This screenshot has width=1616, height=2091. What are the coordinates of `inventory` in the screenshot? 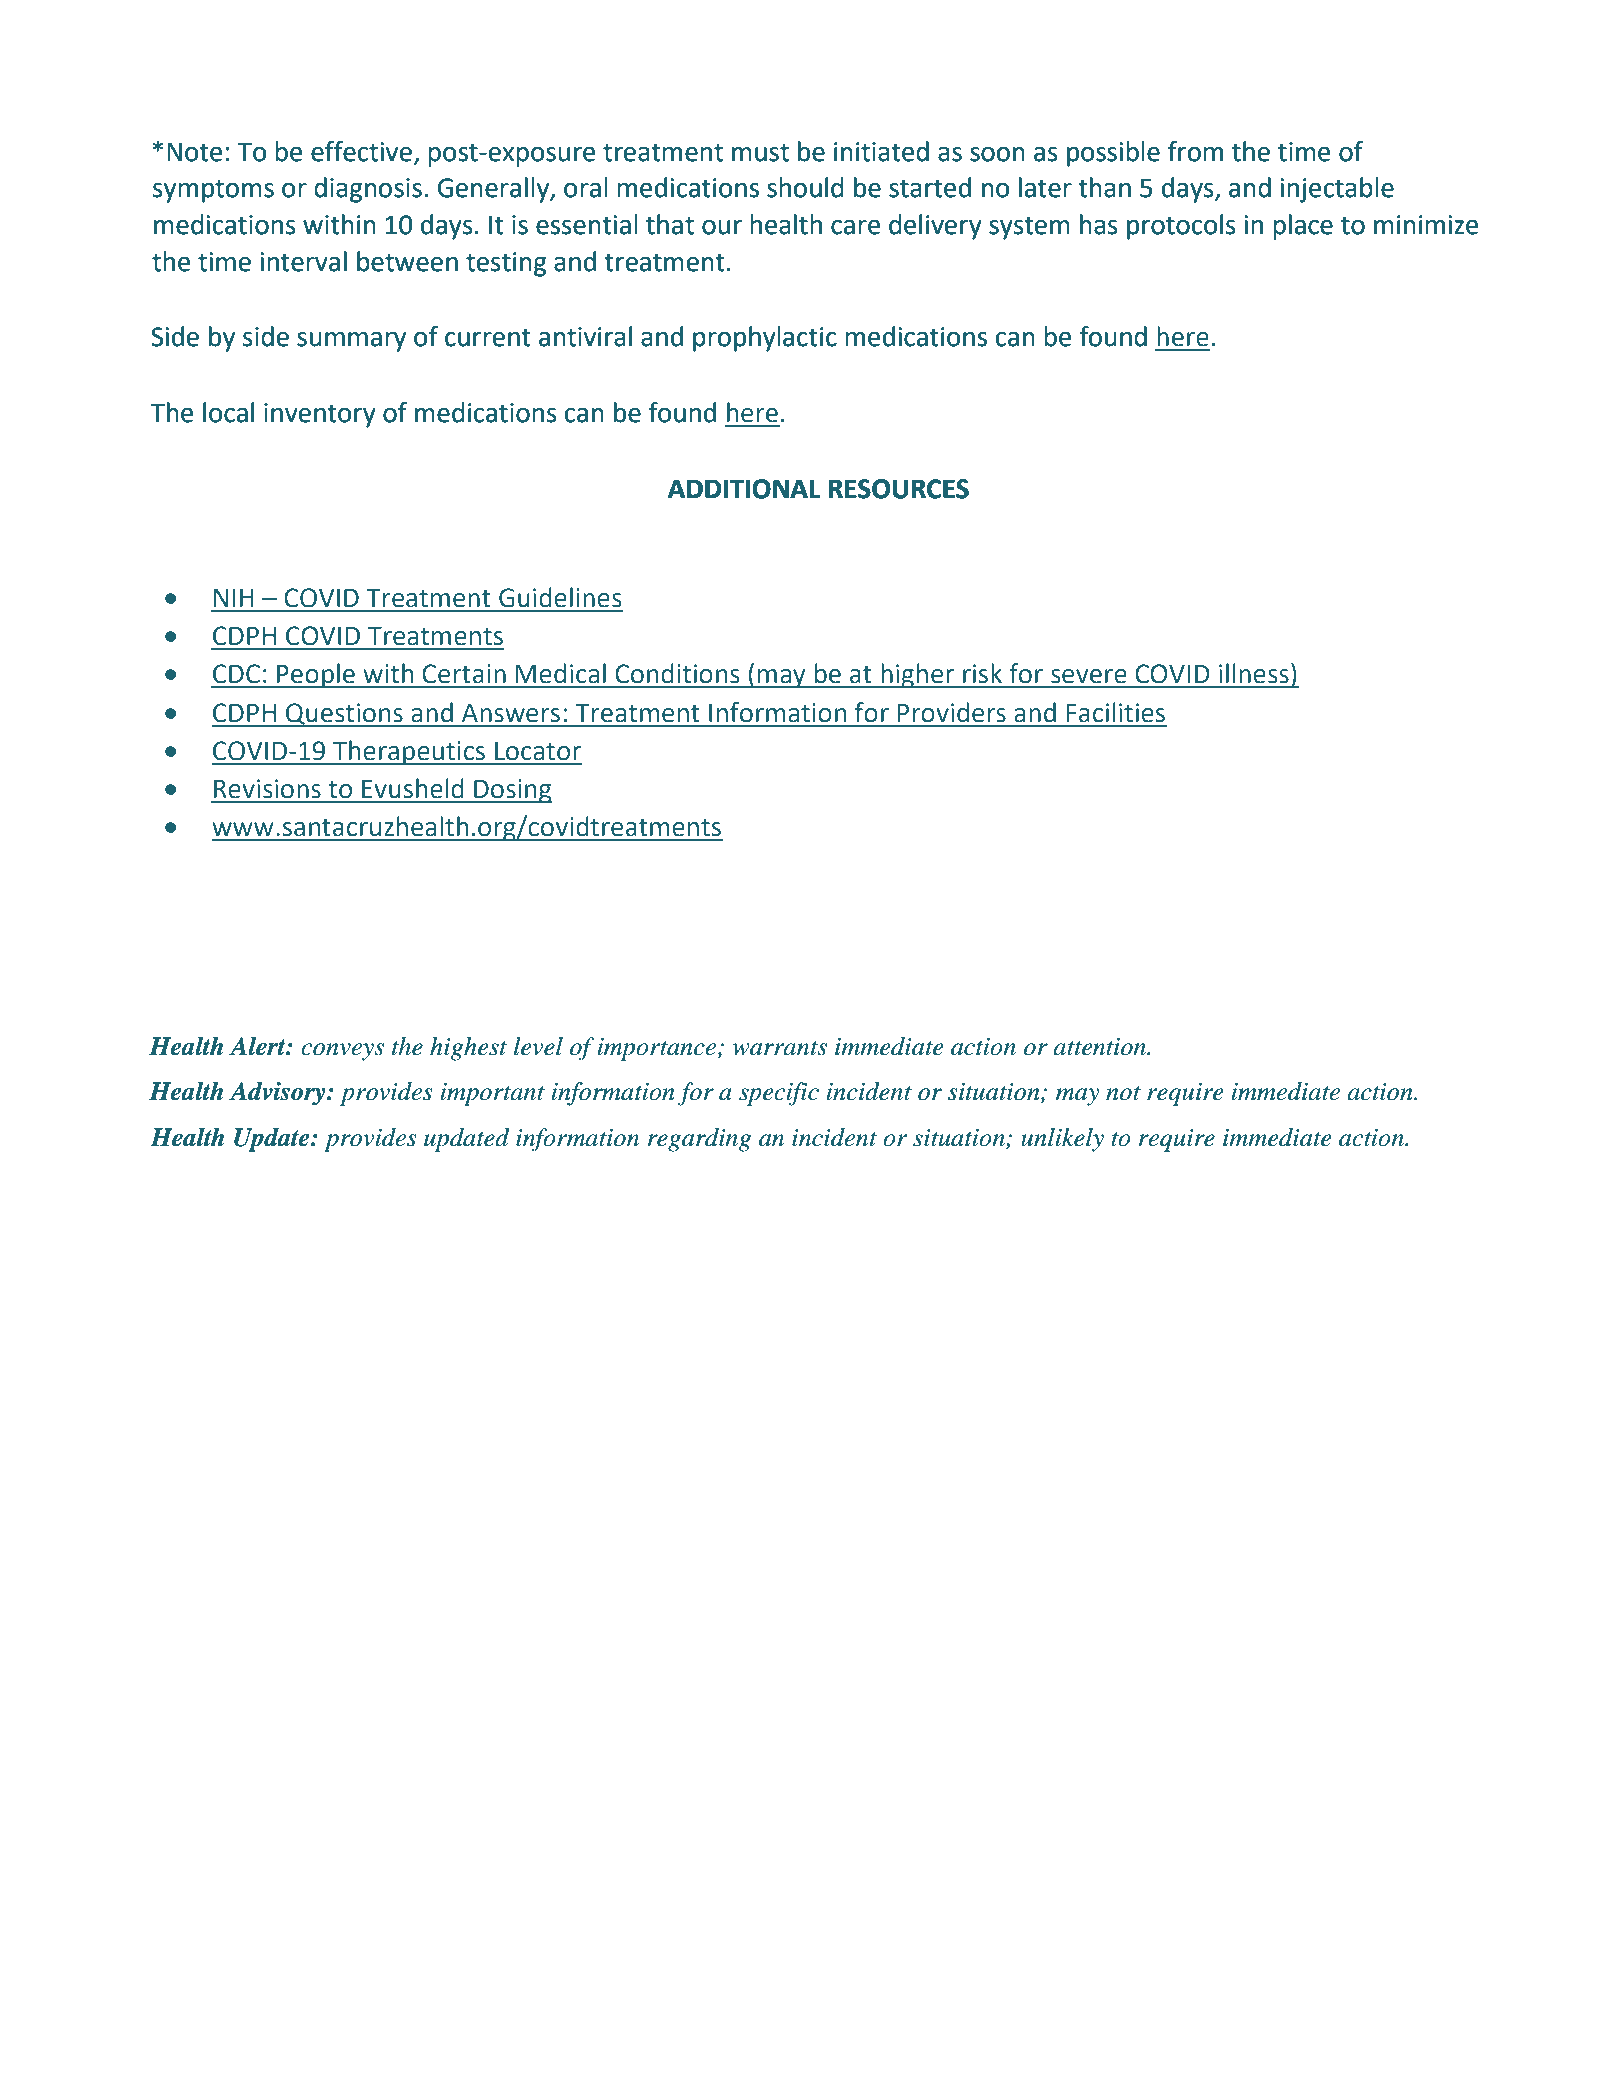 It's located at (320, 415).
